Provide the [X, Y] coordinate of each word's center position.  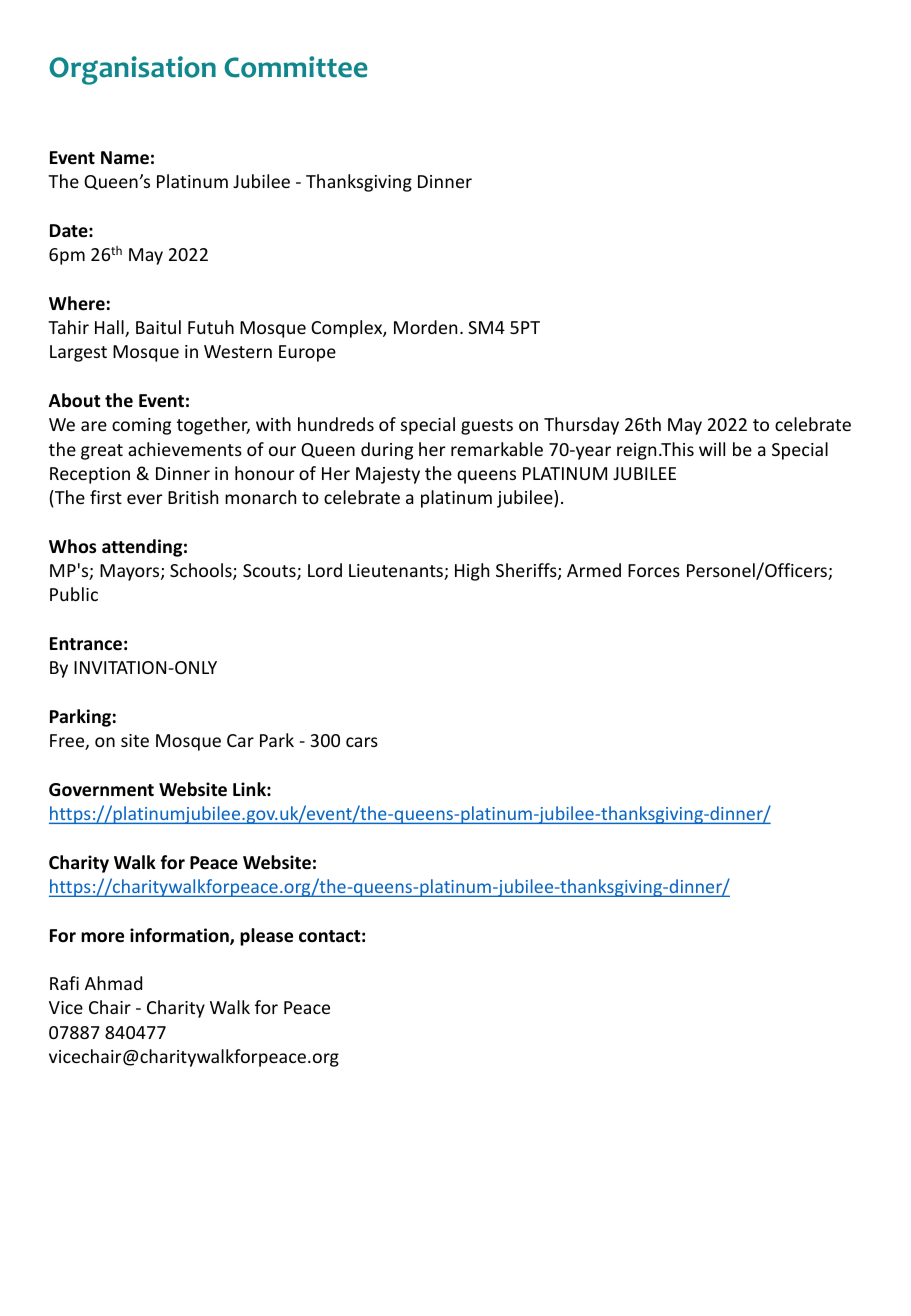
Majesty [388, 475]
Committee [295, 67]
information [180, 936]
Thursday [581, 426]
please [266, 937]
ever [145, 499]
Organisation [132, 70]
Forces [654, 570]
